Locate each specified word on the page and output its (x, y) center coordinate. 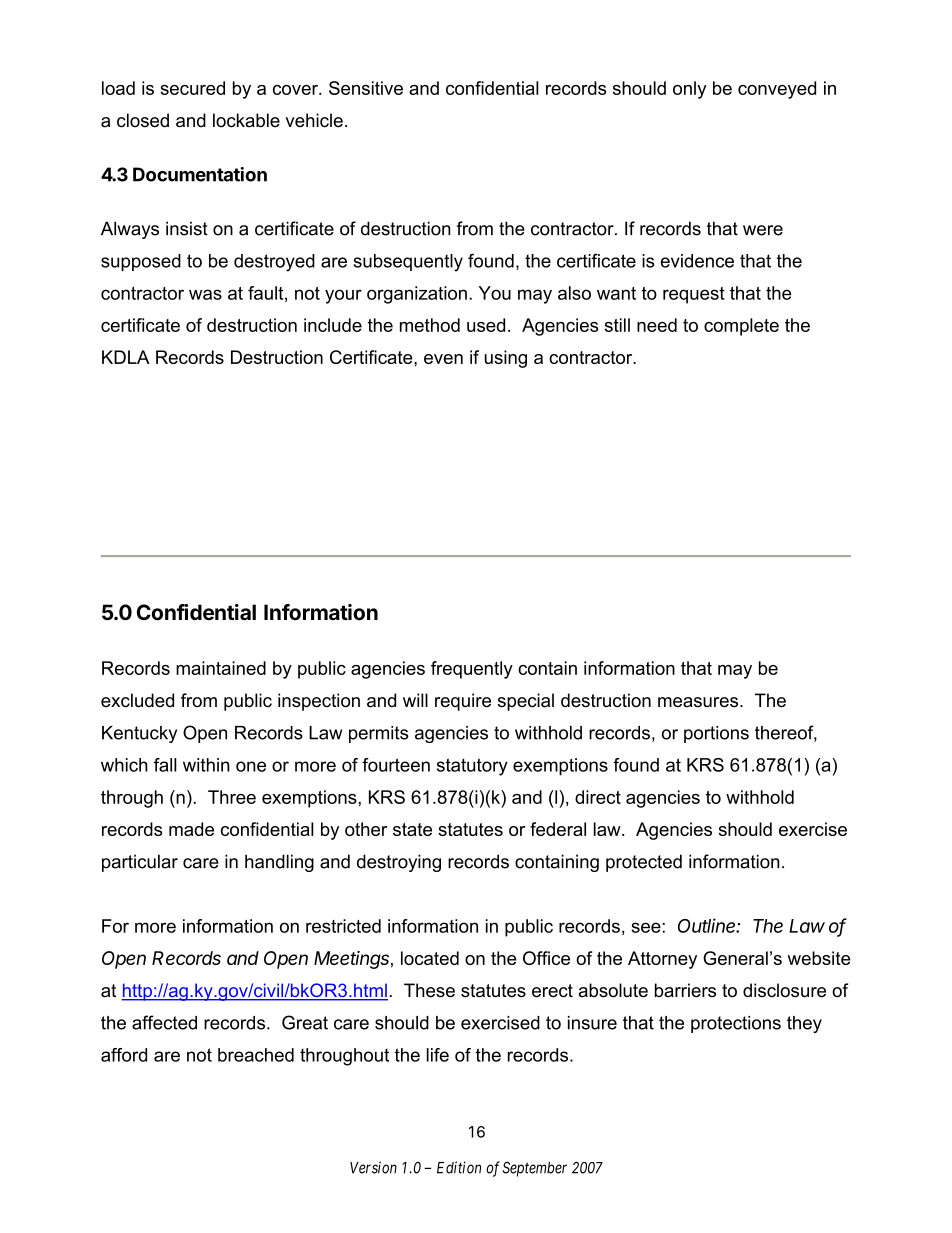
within (206, 765)
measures (699, 702)
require (463, 702)
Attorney (662, 960)
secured (192, 88)
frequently (472, 670)
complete (741, 327)
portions (716, 734)
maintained (221, 668)
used (486, 325)
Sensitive (366, 88)
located (430, 958)
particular (140, 863)
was (205, 294)
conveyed (777, 90)
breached (256, 1055)
